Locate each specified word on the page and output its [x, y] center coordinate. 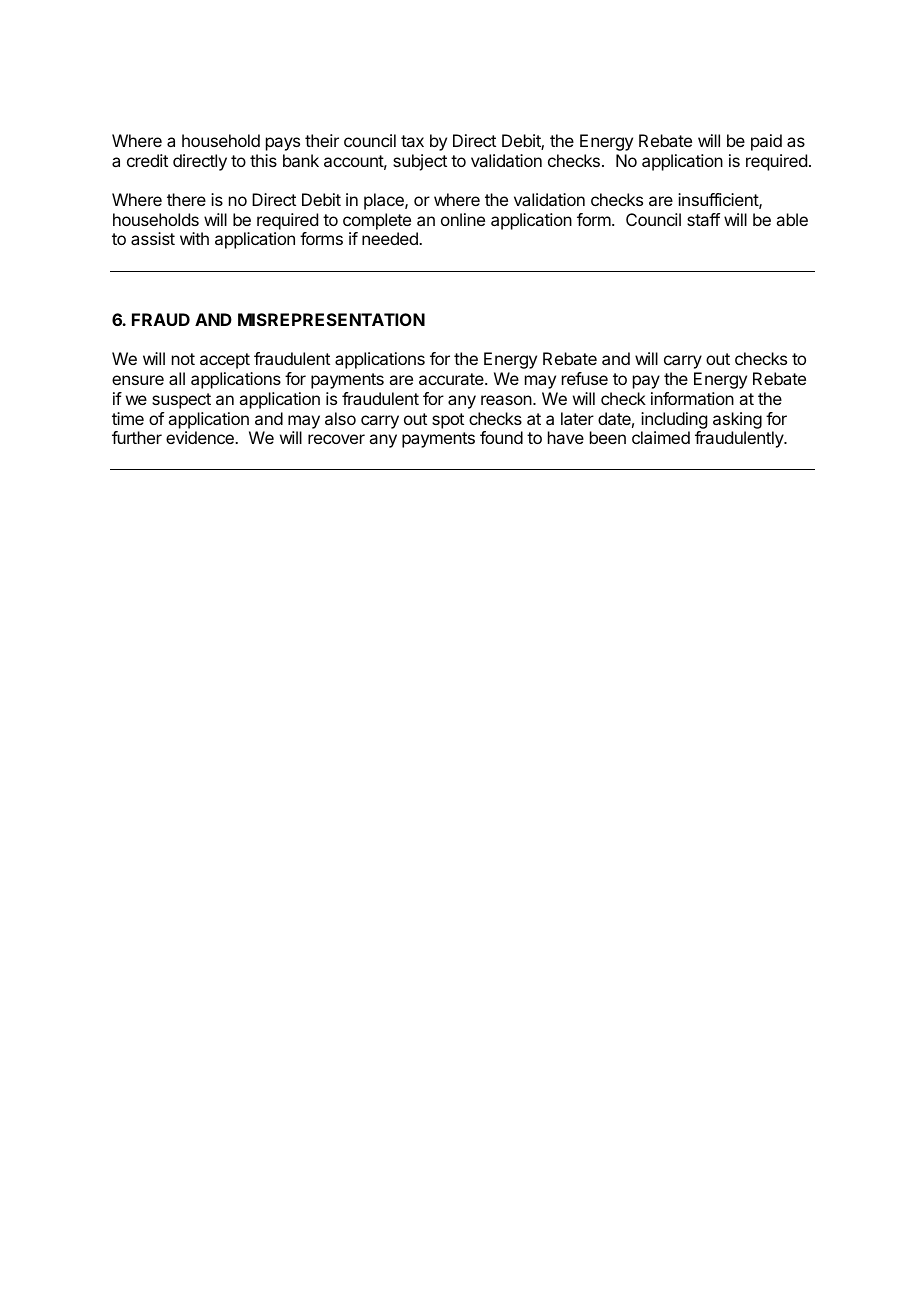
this [263, 160]
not [183, 359]
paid [766, 142]
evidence [201, 437]
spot [448, 421]
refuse [585, 378]
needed [391, 238]
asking [737, 420]
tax [412, 141]
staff [703, 219]
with [194, 238]
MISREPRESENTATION [331, 319]
